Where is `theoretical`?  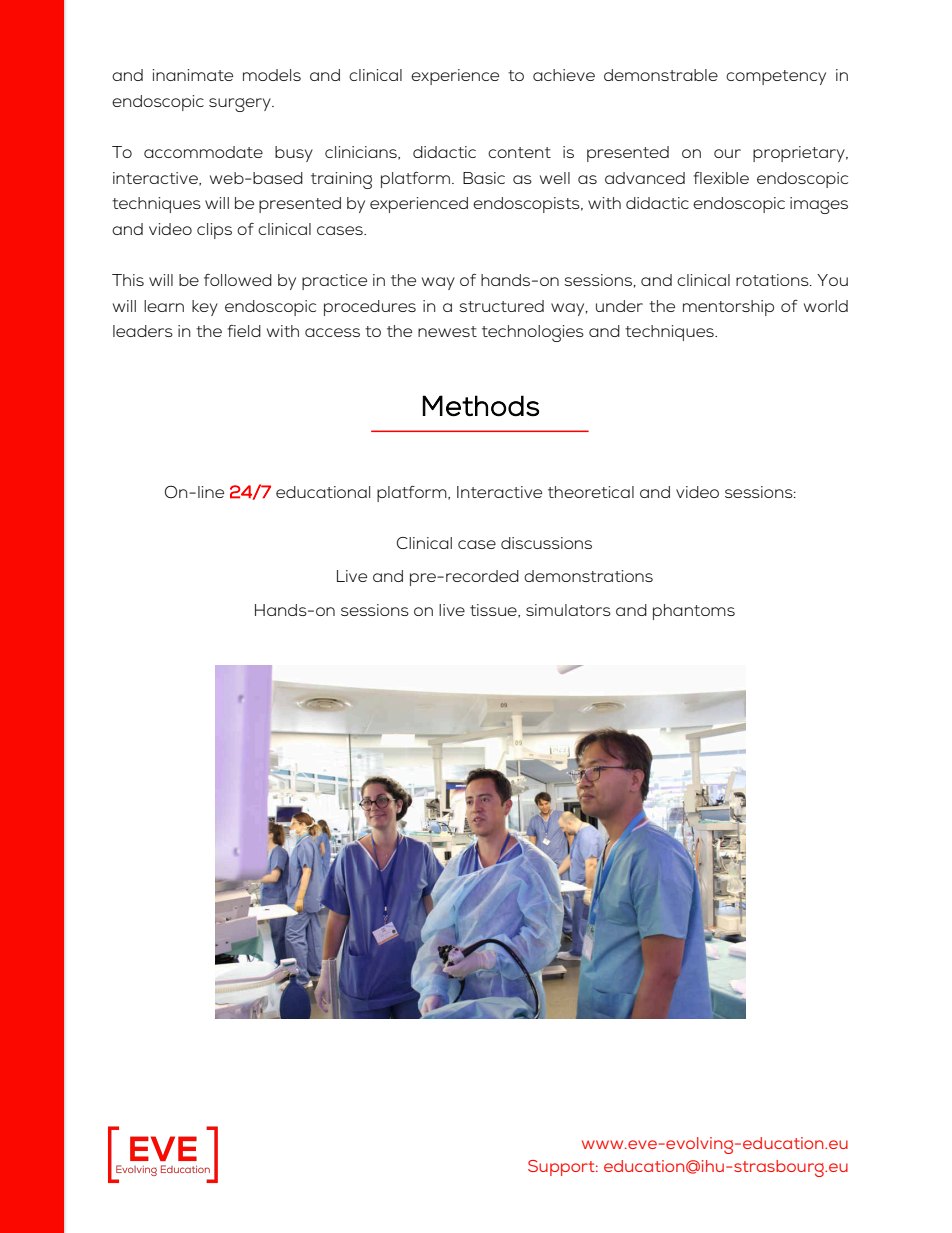 theoretical is located at coordinates (591, 492).
